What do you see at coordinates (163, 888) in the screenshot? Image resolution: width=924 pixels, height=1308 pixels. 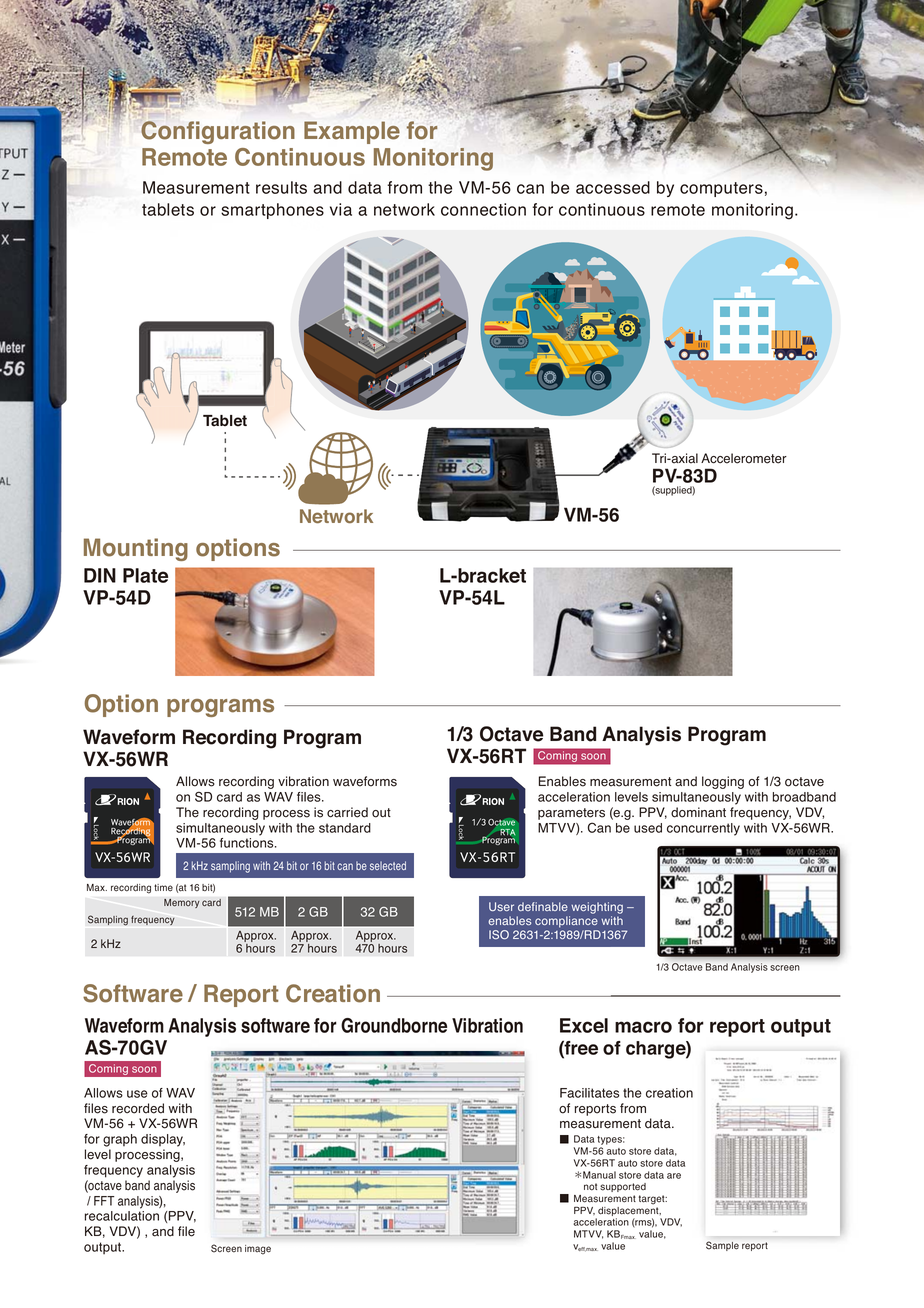 I see `time` at bounding box center [163, 888].
